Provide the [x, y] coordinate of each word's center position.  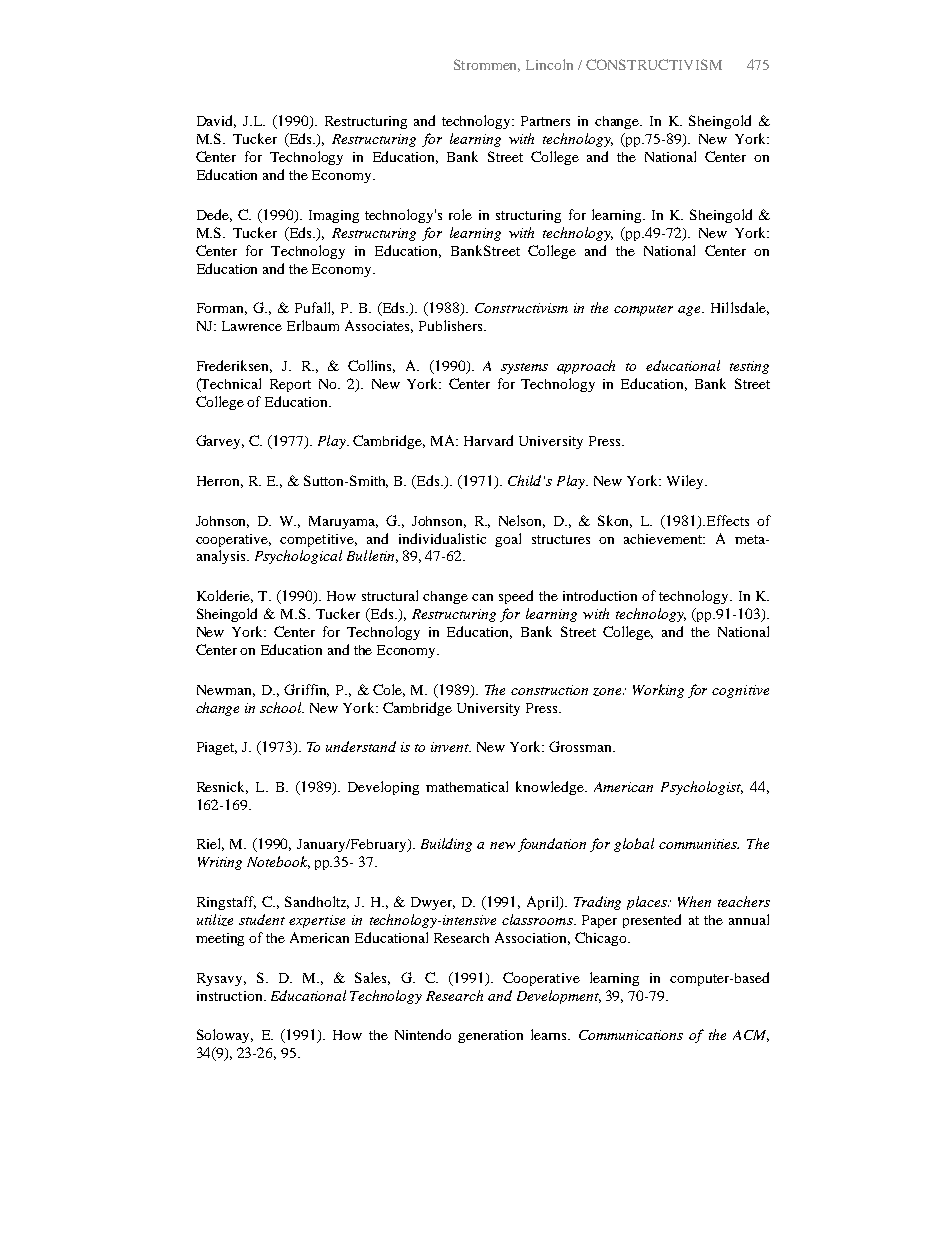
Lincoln [549, 64]
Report [290, 385]
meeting [220, 939]
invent [451, 747]
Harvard [488, 440]
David [216, 121]
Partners [545, 121]
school [282, 707]
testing [749, 367]
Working [658, 691]
